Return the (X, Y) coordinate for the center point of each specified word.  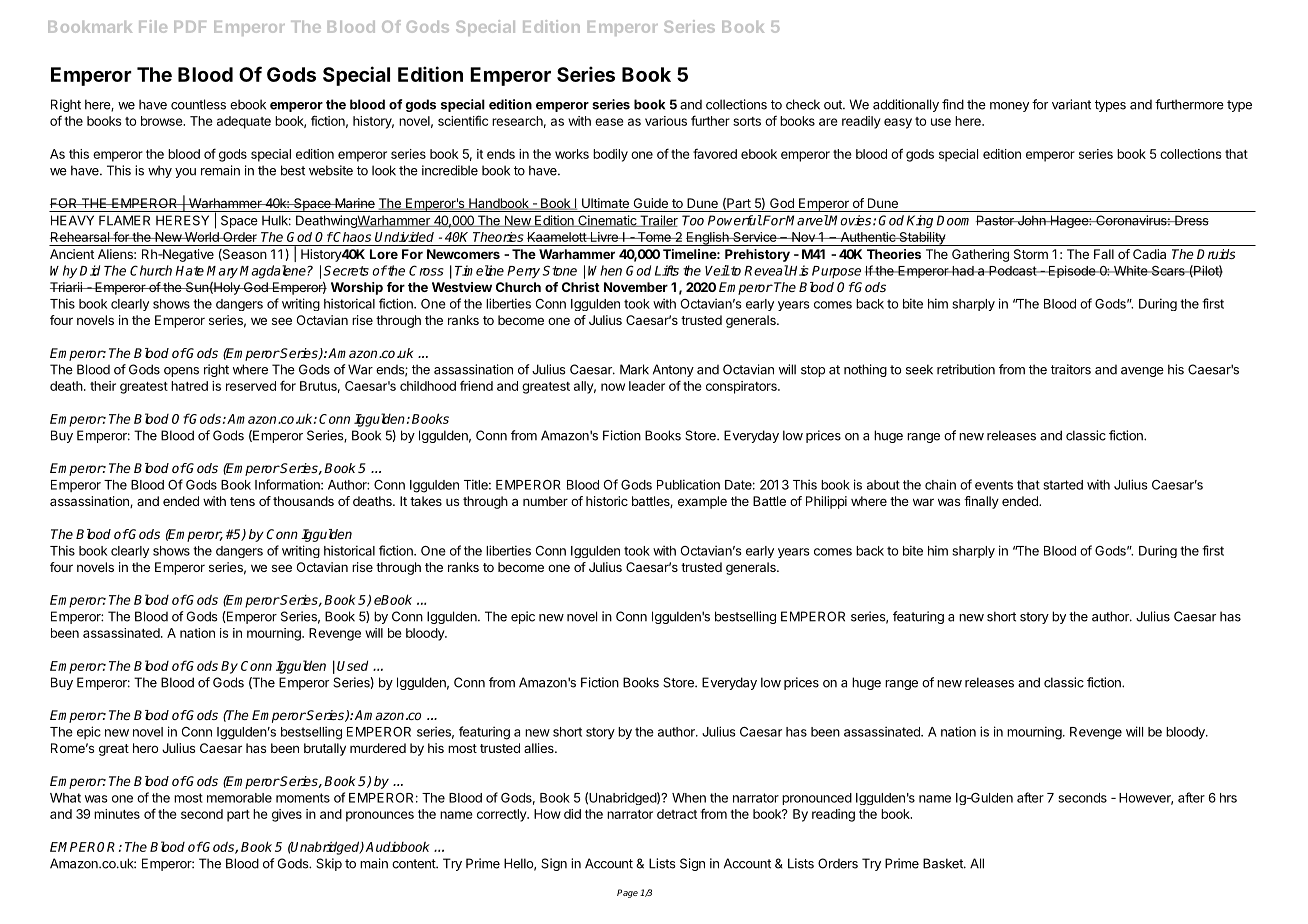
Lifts (667, 270)
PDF (190, 27)
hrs (1228, 798)
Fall (1104, 254)
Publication (688, 484)
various (666, 121)
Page (627, 893)
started (1063, 485)
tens (242, 501)
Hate (190, 271)
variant (1071, 104)
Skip (329, 864)
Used (352, 665)
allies (540, 748)
